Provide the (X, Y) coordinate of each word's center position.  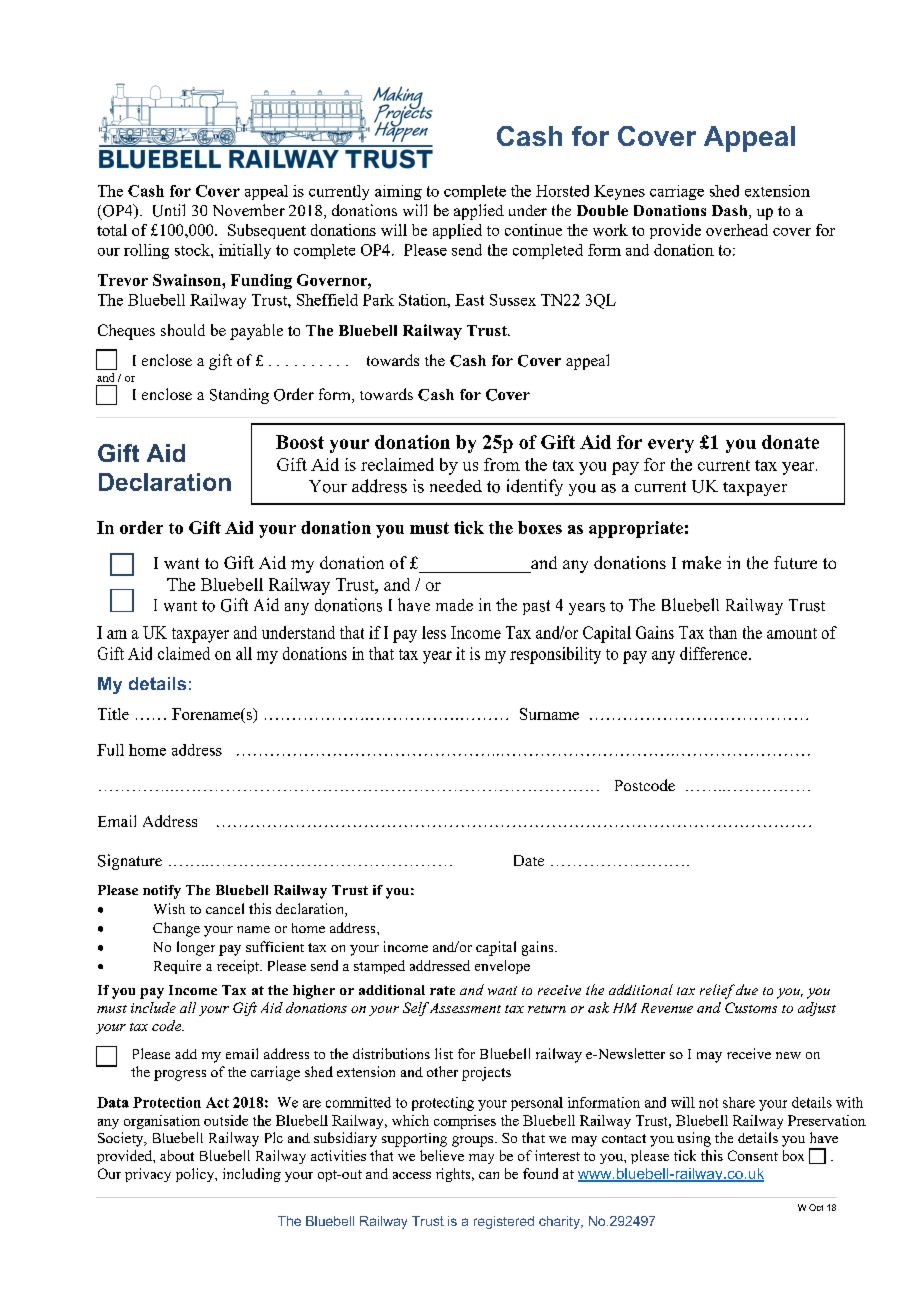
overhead (737, 230)
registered (504, 1222)
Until (169, 210)
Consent (753, 1155)
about (177, 1155)
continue (533, 230)
